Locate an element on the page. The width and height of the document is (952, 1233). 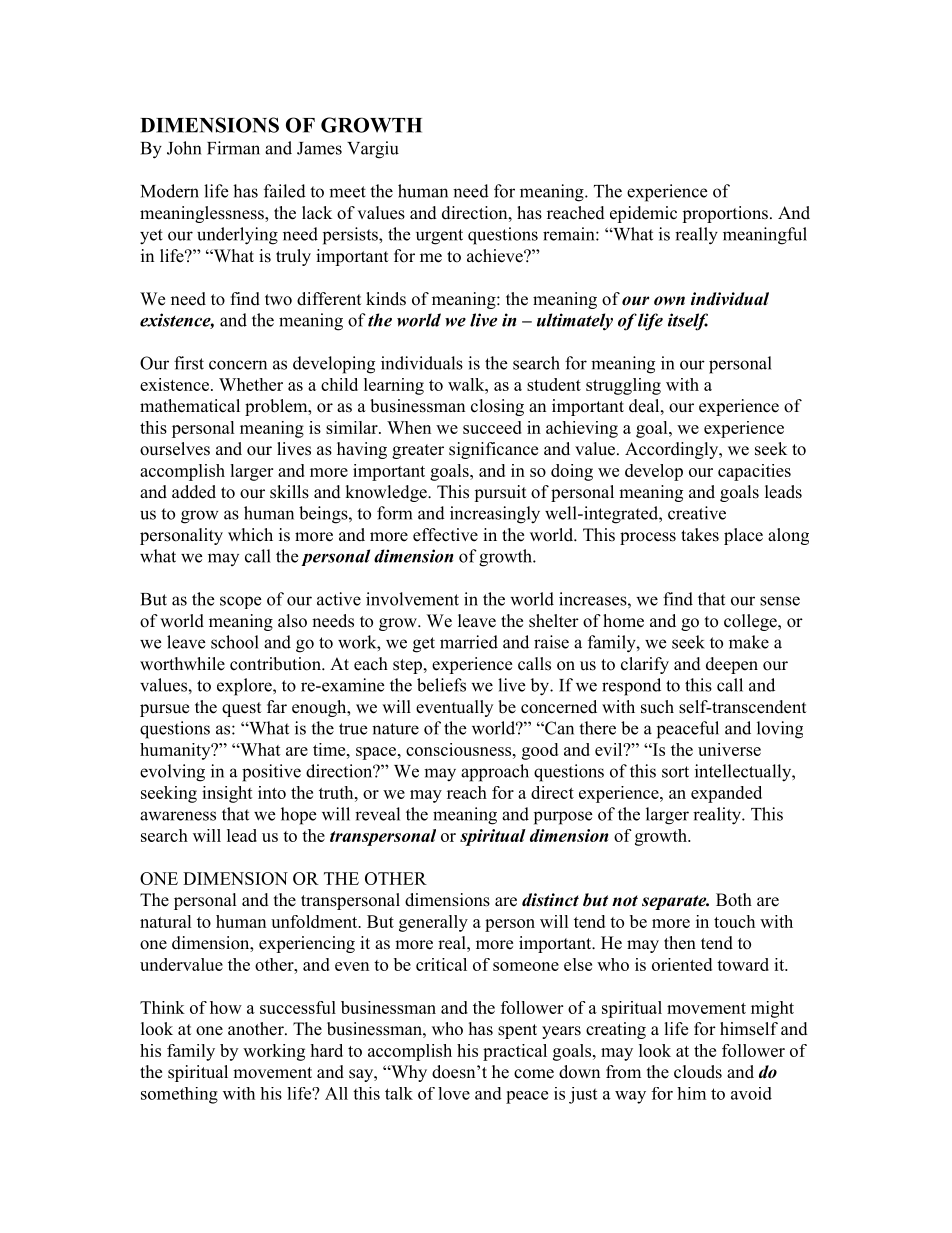
proportions is located at coordinates (725, 214).
